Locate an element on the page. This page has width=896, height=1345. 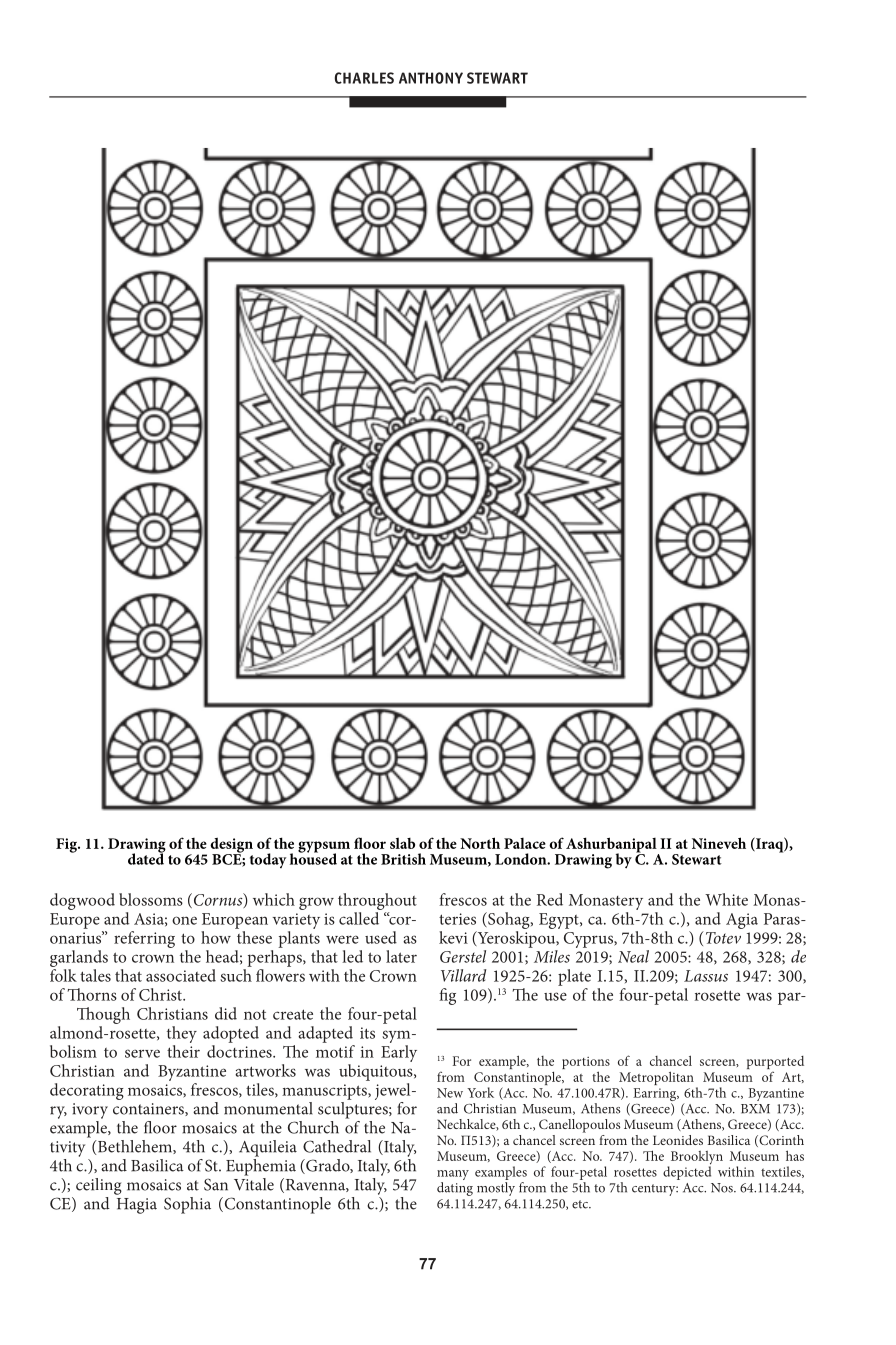
CHARLES is located at coordinates (364, 78).
